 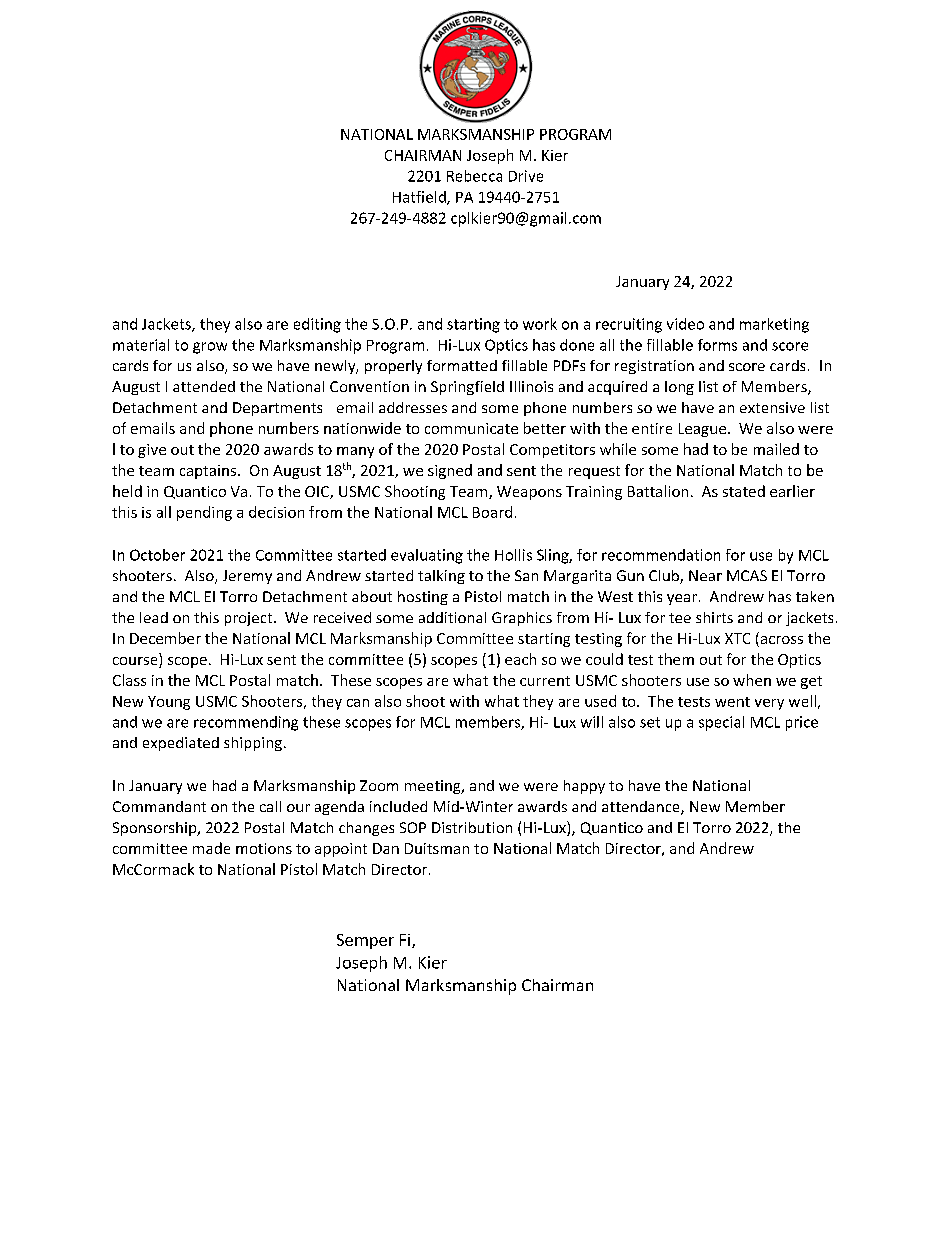 I want to click on Semper, so click(x=365, y=941).
